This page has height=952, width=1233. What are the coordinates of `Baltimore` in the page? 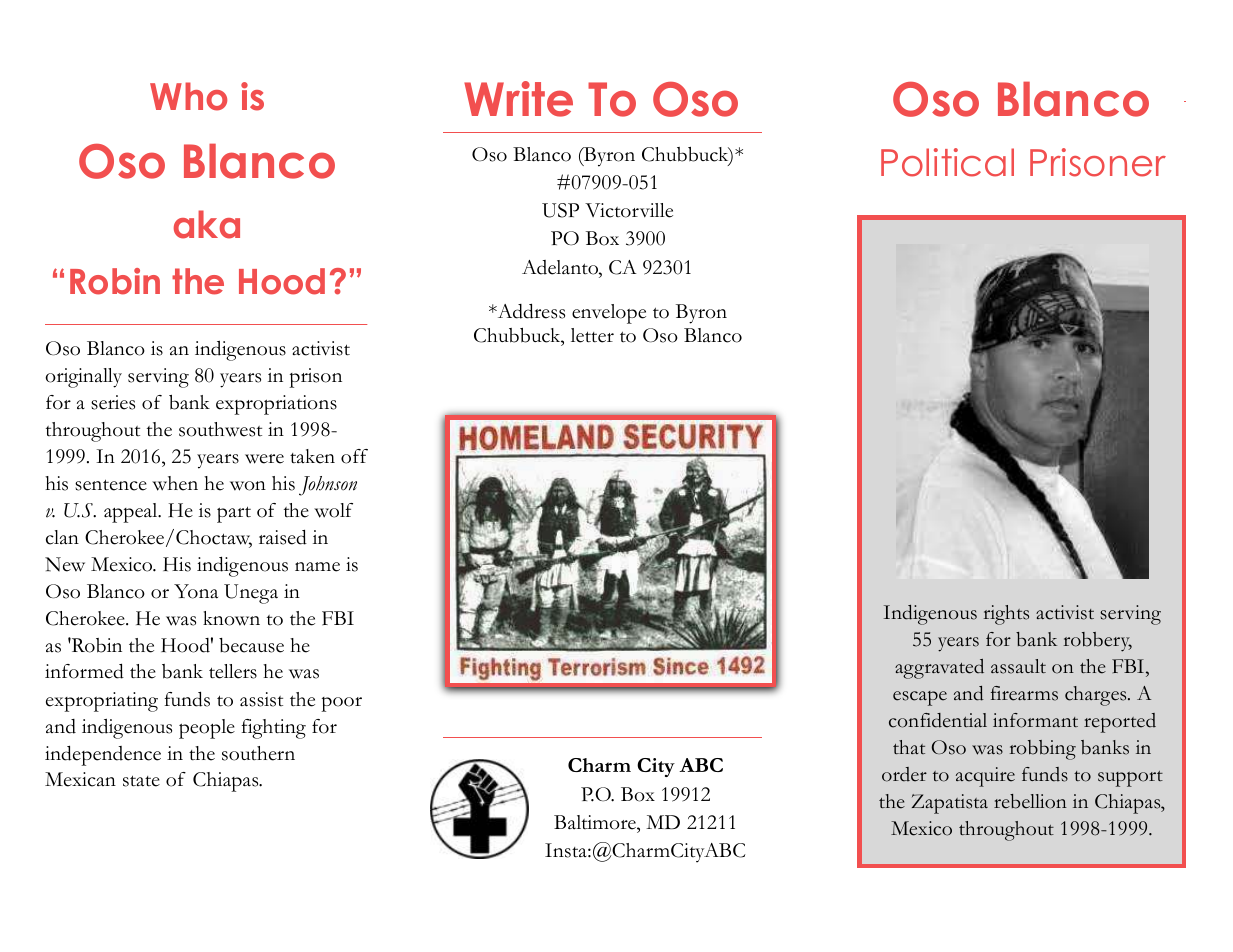 It's located at (596, 824).
